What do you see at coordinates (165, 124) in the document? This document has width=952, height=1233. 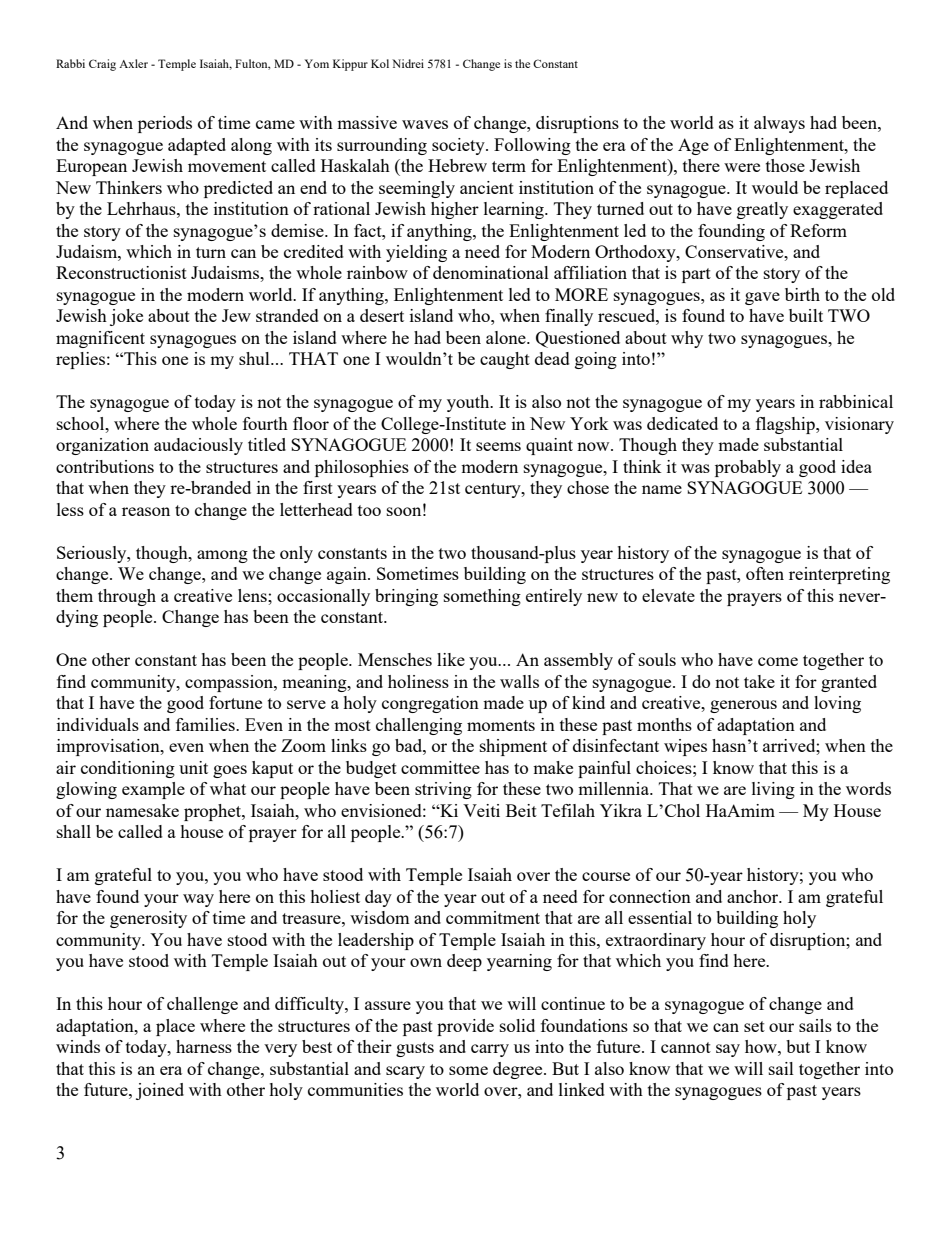 I see `periods` at bounding box center [165, 124].
